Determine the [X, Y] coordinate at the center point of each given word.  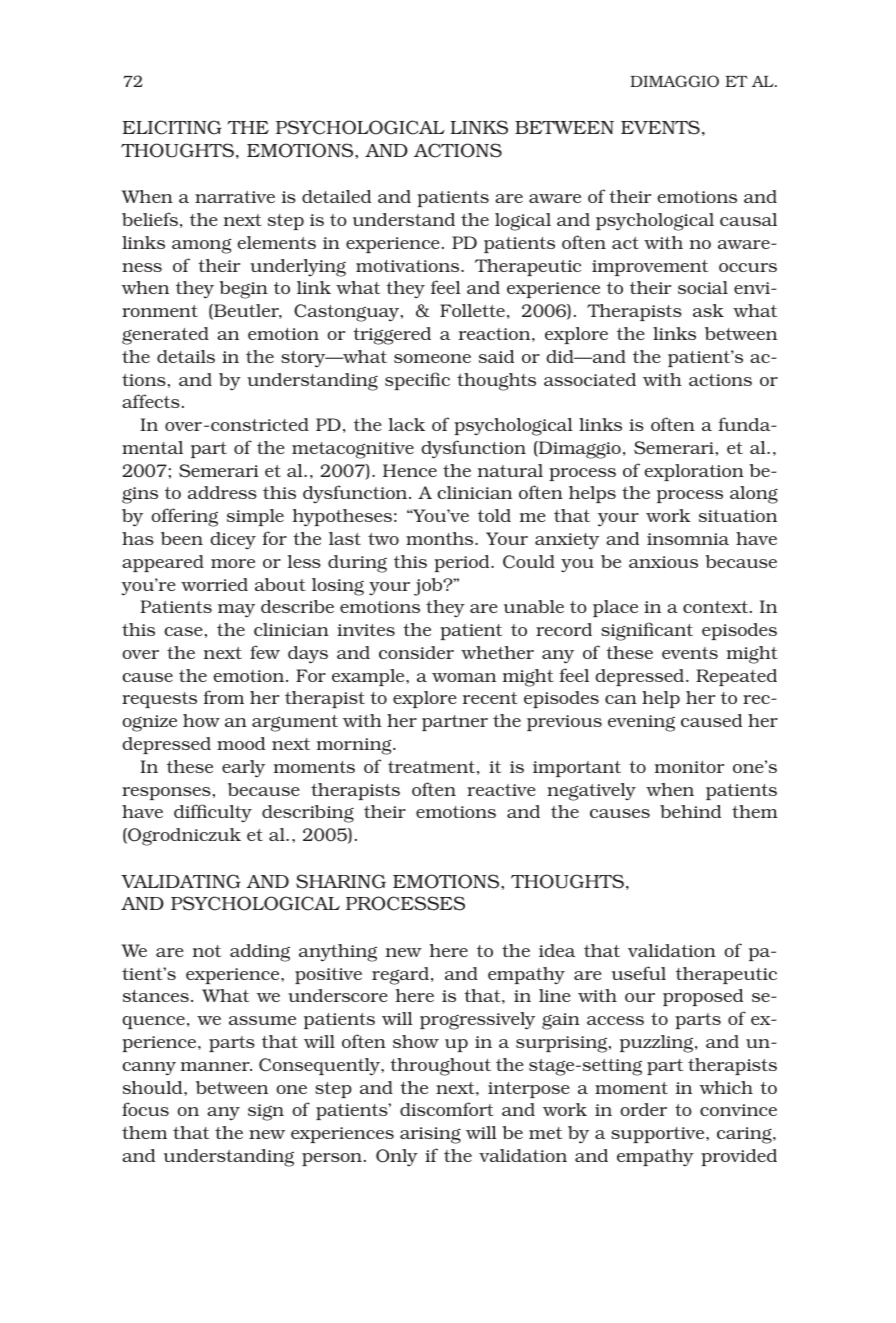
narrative [235, 197]
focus [145, 1109]
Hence [410, 470]
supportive [659, 1135]
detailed [336, 196]
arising [430, 1135]
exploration [694, 472]
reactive [501, 790]
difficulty [213, 813]
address [222, 492]
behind [690, 811]
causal [748, 219]
